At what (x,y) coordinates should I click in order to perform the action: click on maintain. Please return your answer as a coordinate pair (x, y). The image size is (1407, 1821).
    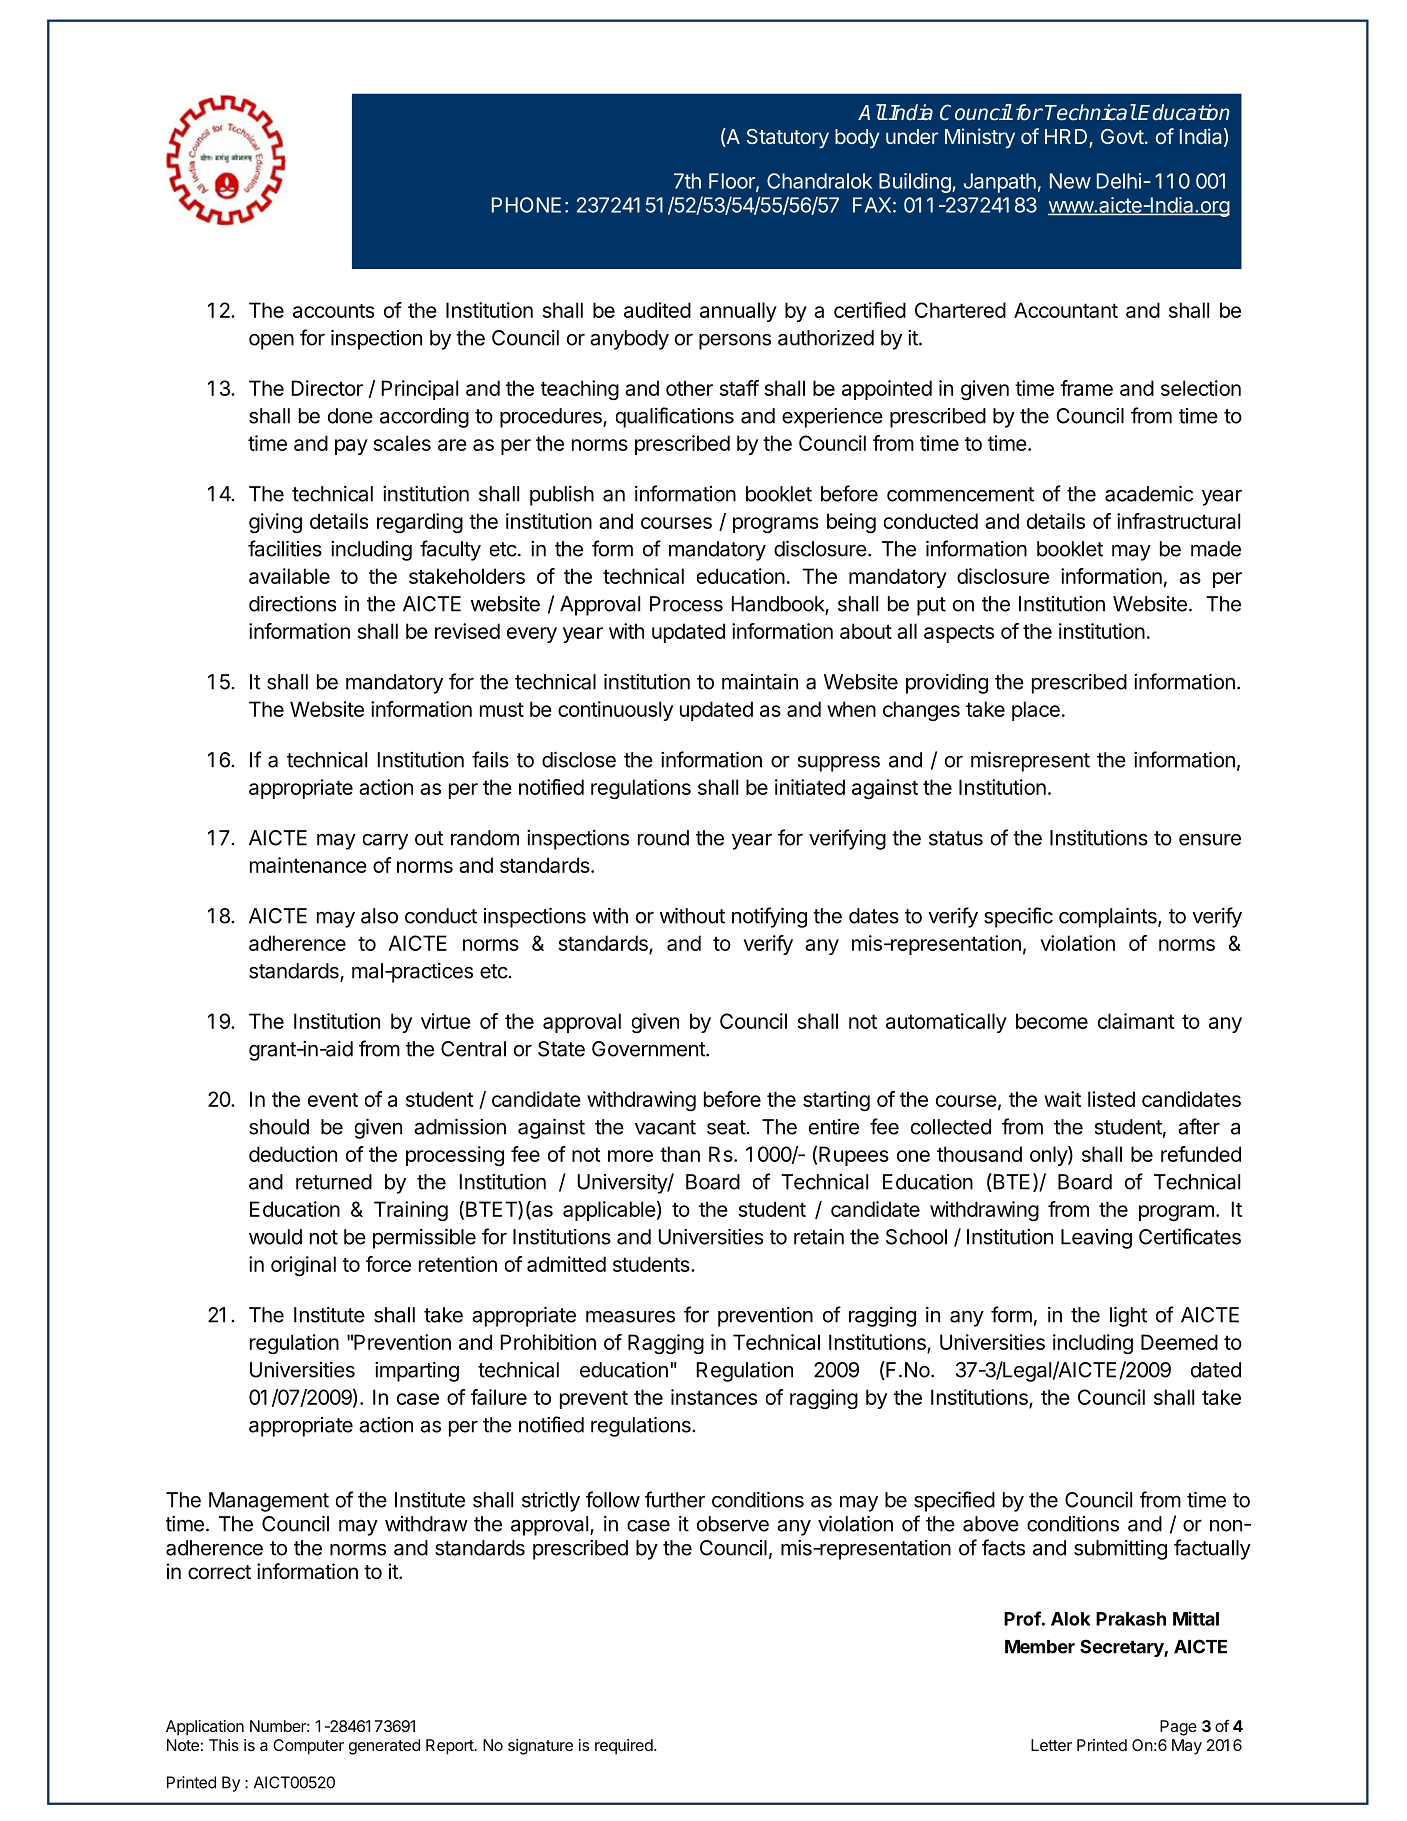
    Looking at the image, I should click on (760, 682).
